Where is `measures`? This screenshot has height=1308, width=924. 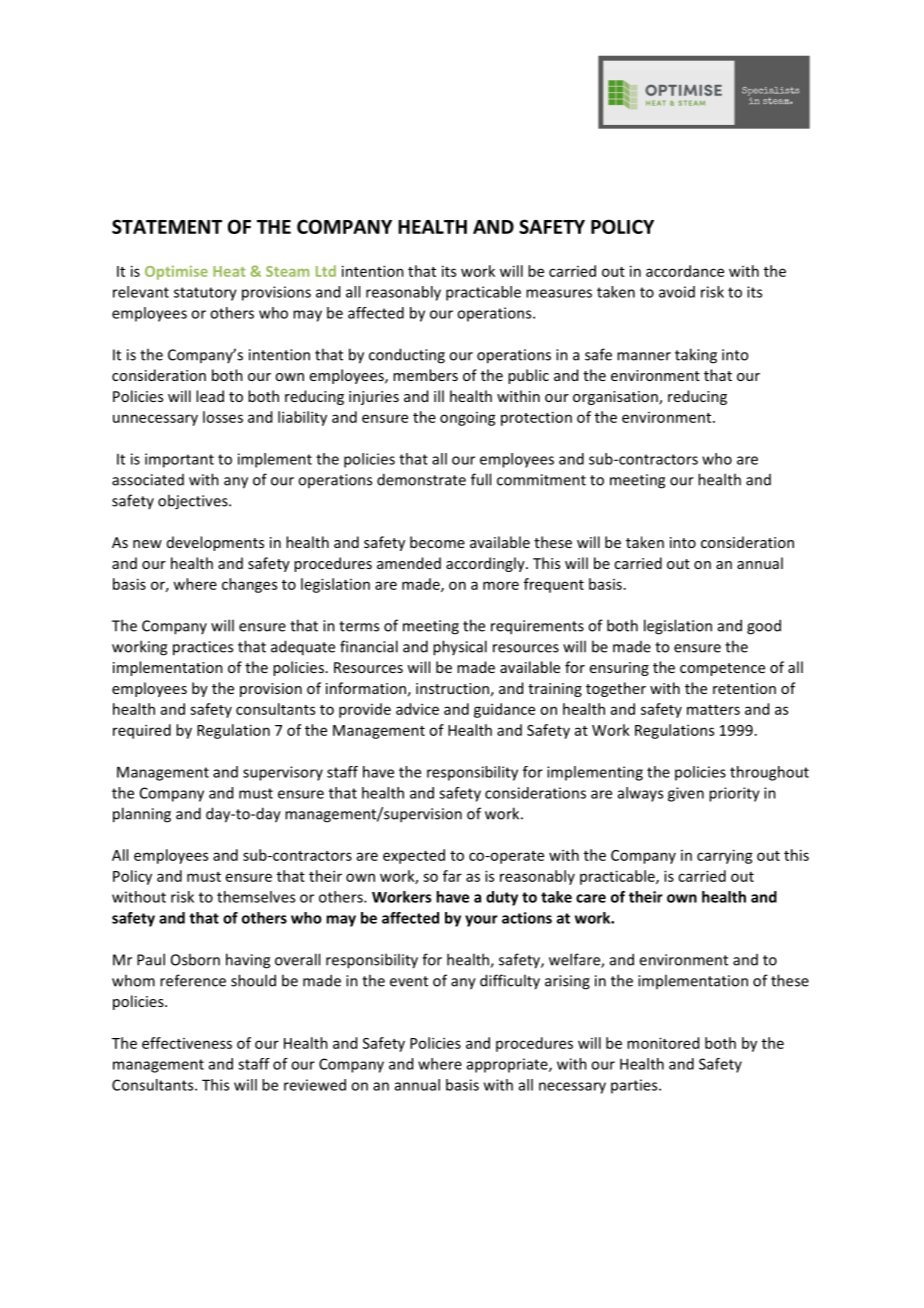 measures is located at coordinates (559, 293).
